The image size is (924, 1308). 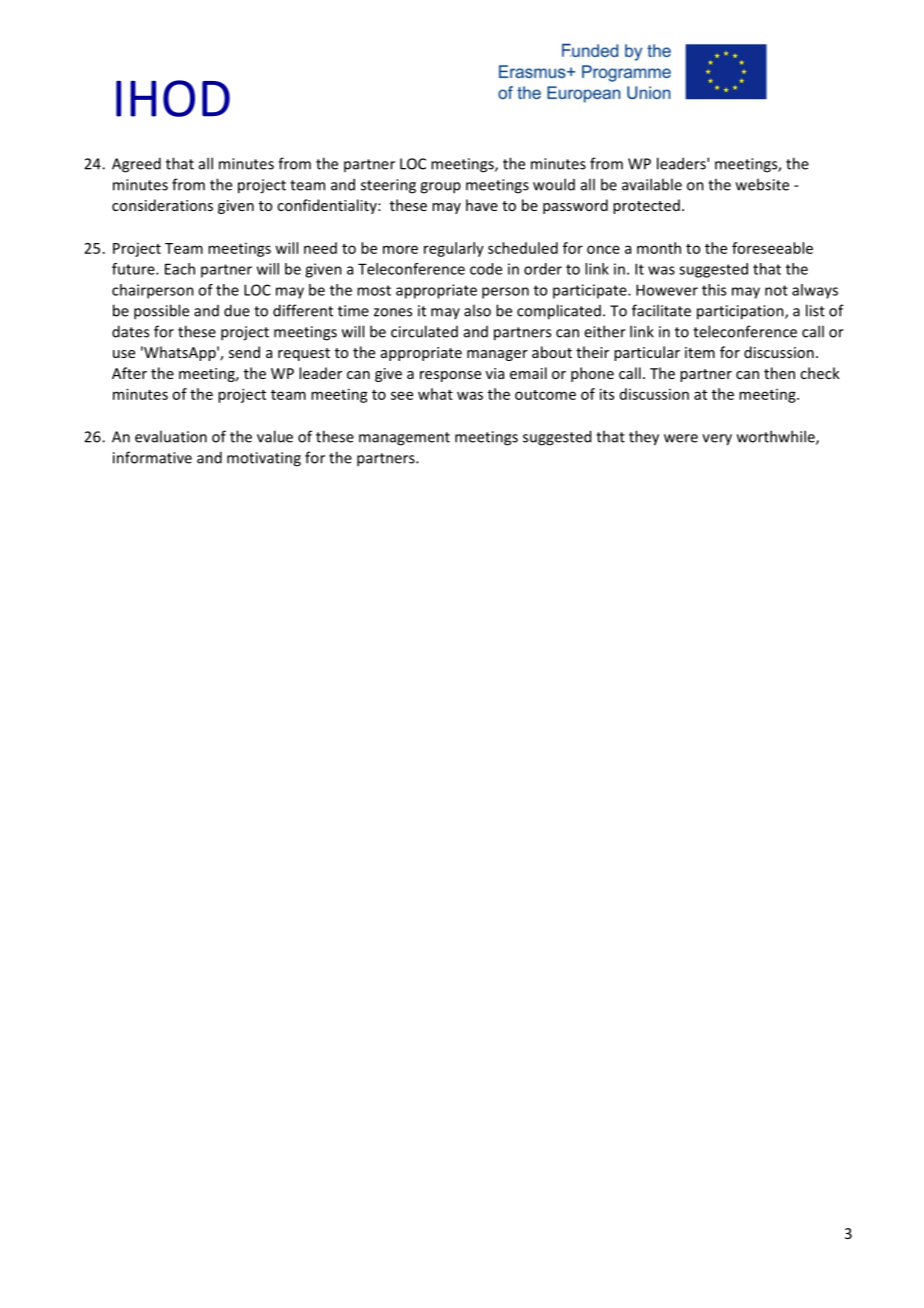 I want to click on Agreed, so click(x=136, y=165).
